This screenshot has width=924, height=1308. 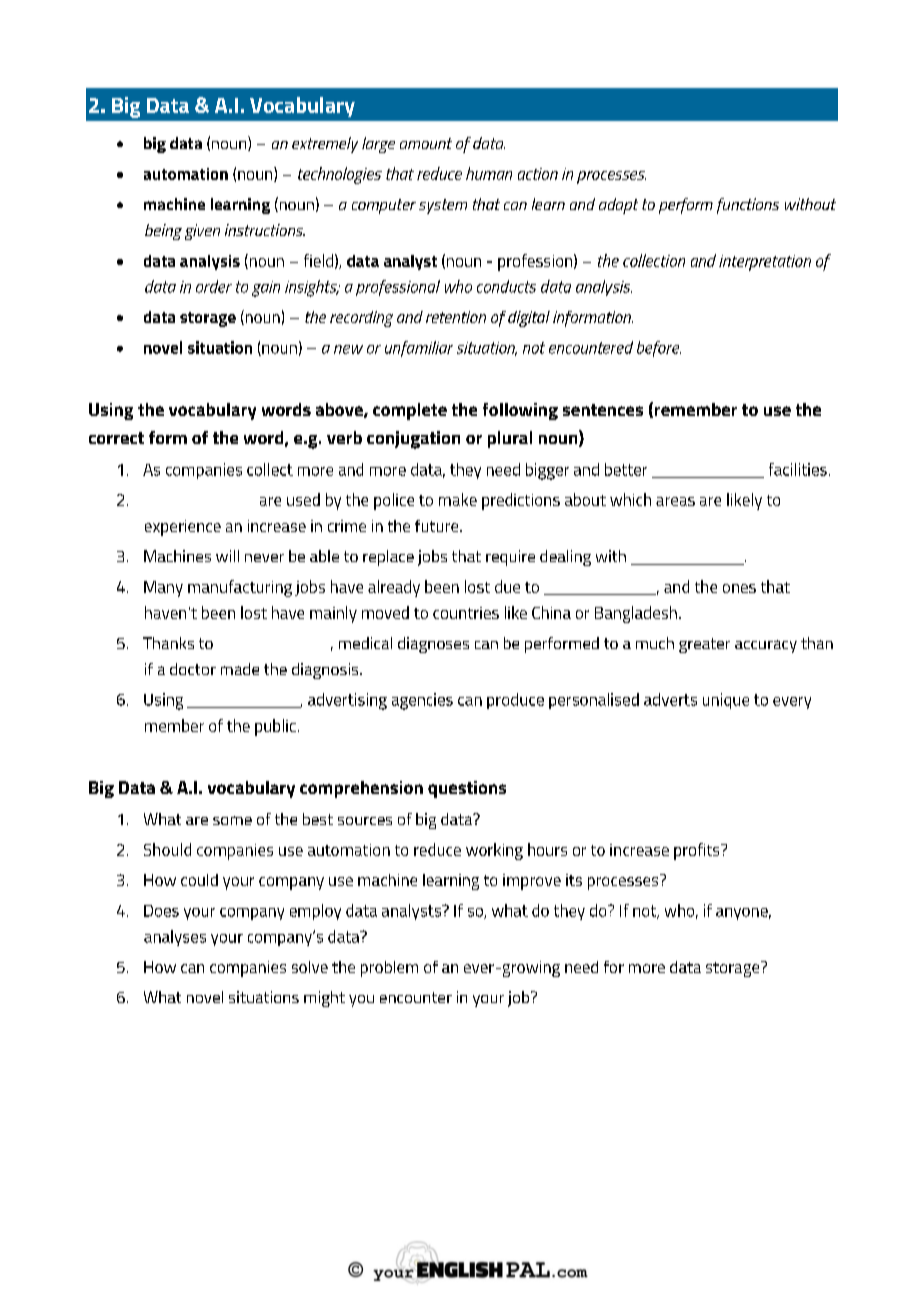 What do you see at coordinates (659, 349) in the screenshot?
I see `before` at bounding box center [659, 349].
